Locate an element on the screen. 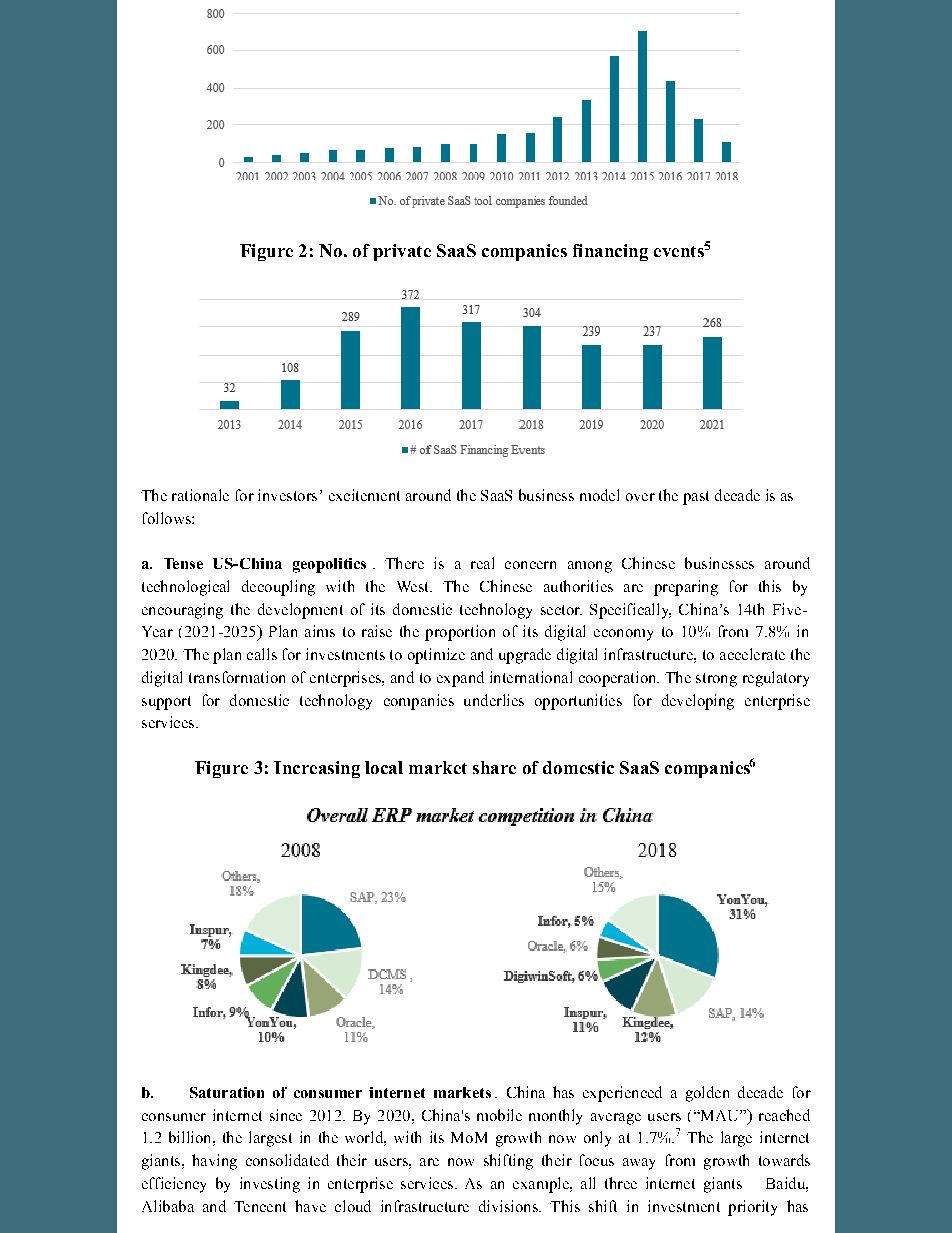  past is located at coordinates (696, 498).
